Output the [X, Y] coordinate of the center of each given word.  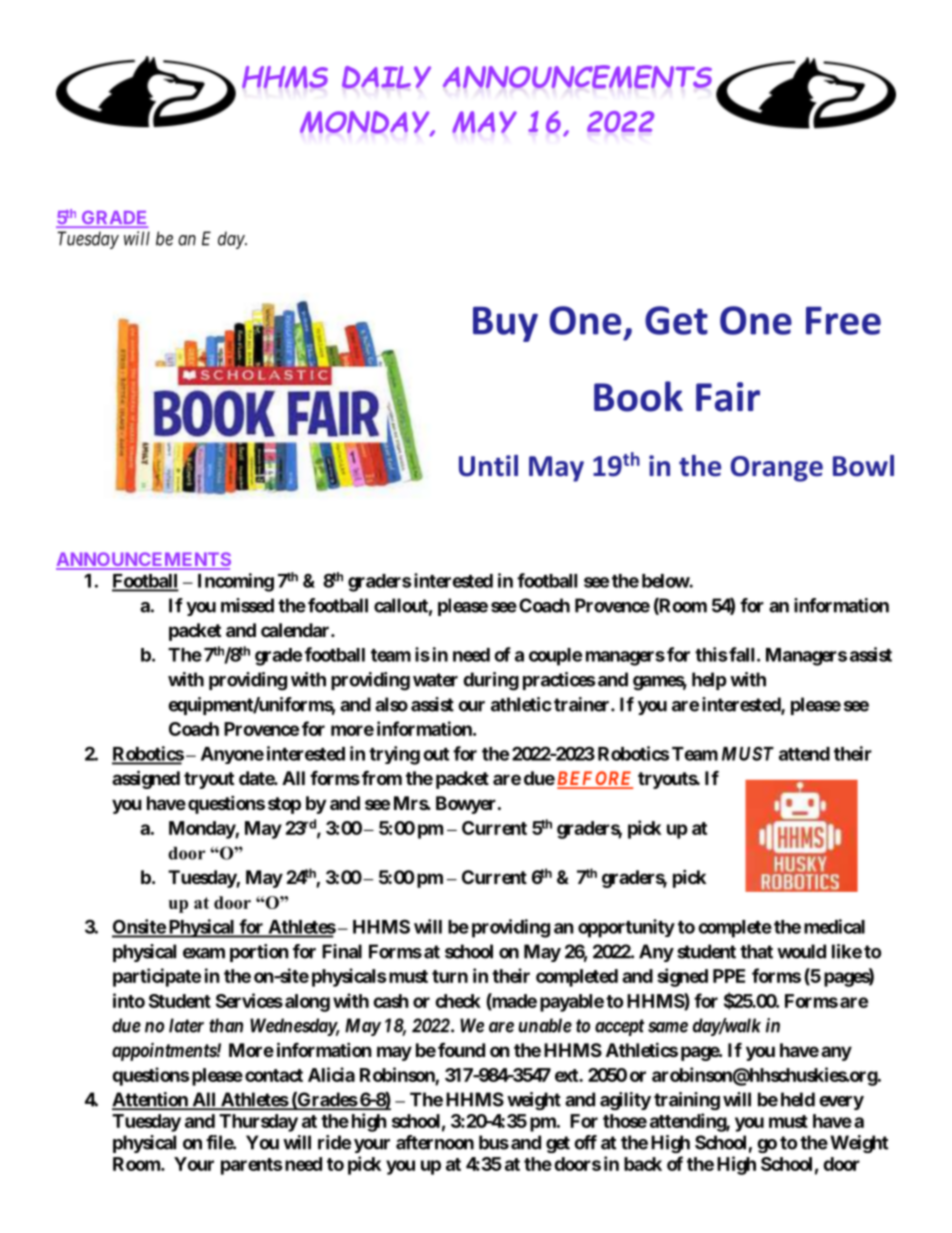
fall [740, 654]
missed [247, 605]
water [435, 680]
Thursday [258, 1123]
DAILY [386, 77]
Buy [505, 324]
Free [843, 321]
